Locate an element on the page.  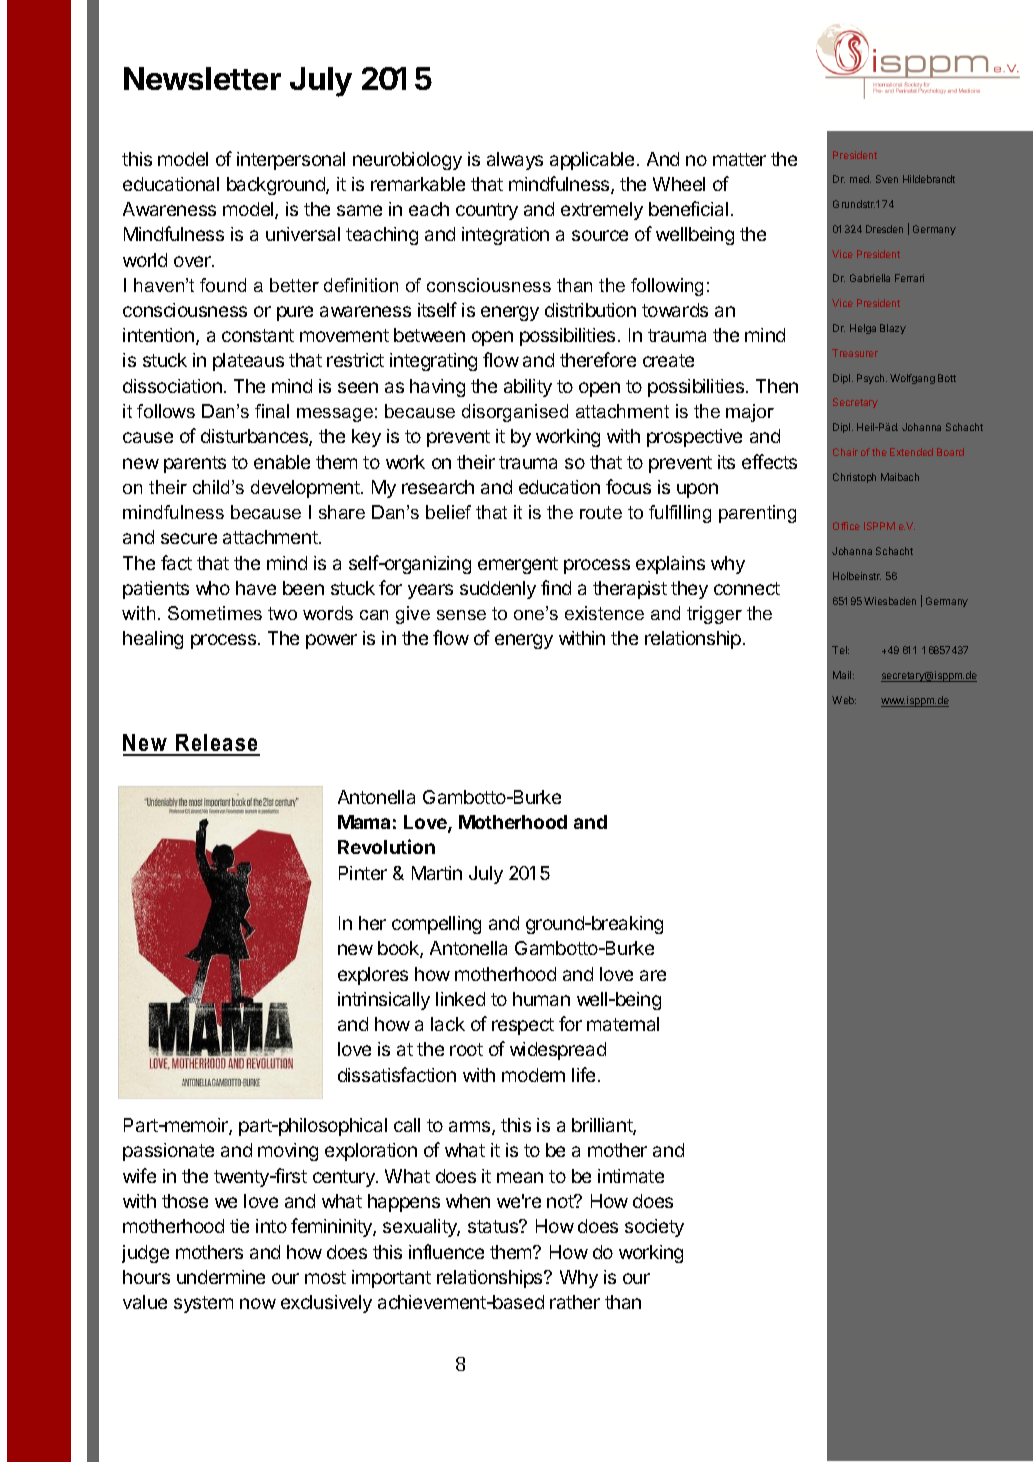
Sometimes is located at coordinates (215, 613).
